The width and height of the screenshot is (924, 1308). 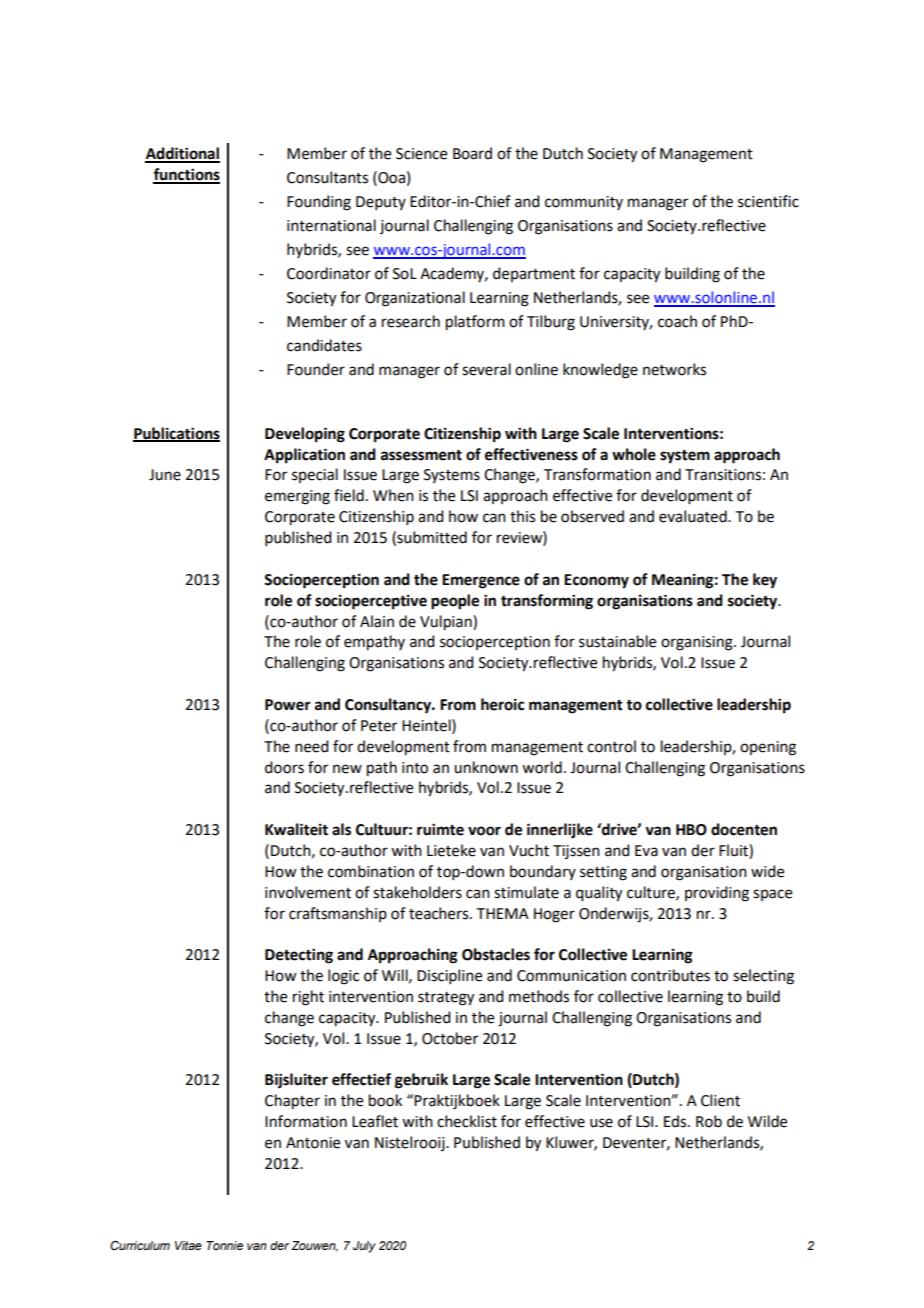 I want to click on emerging, so click(x=297, y=497).
